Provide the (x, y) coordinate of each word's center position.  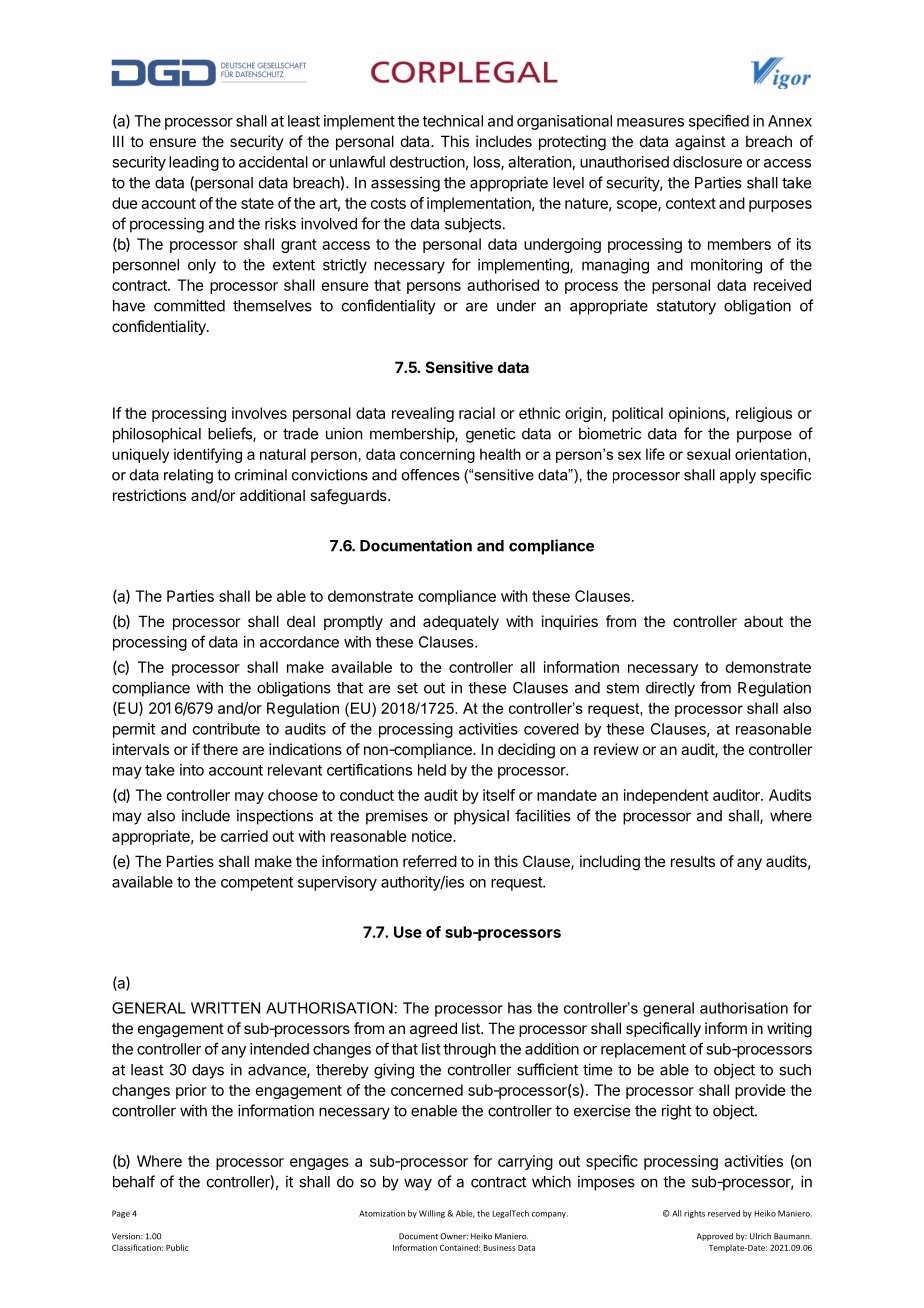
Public (177, 1247)
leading (194, 163)
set (407, 688)
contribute (226, 729)
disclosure (707, 162)
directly (670, 689)
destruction (427, 162)
